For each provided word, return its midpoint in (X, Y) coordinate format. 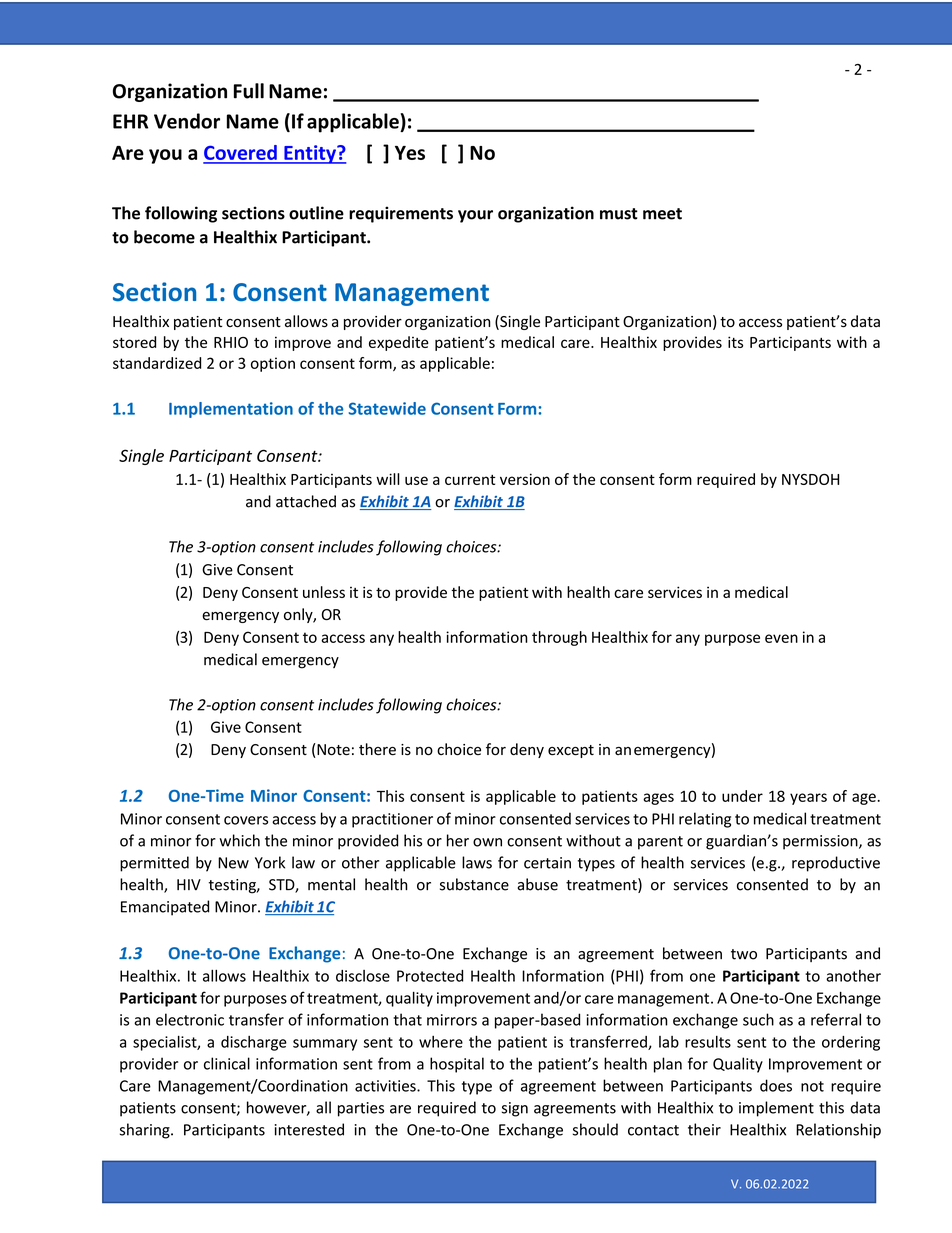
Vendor (187, 121)
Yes (410, 153)
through (559, 638)
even (781, 638)
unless (324, 592)
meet (662, 214)
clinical (227, 1063)
